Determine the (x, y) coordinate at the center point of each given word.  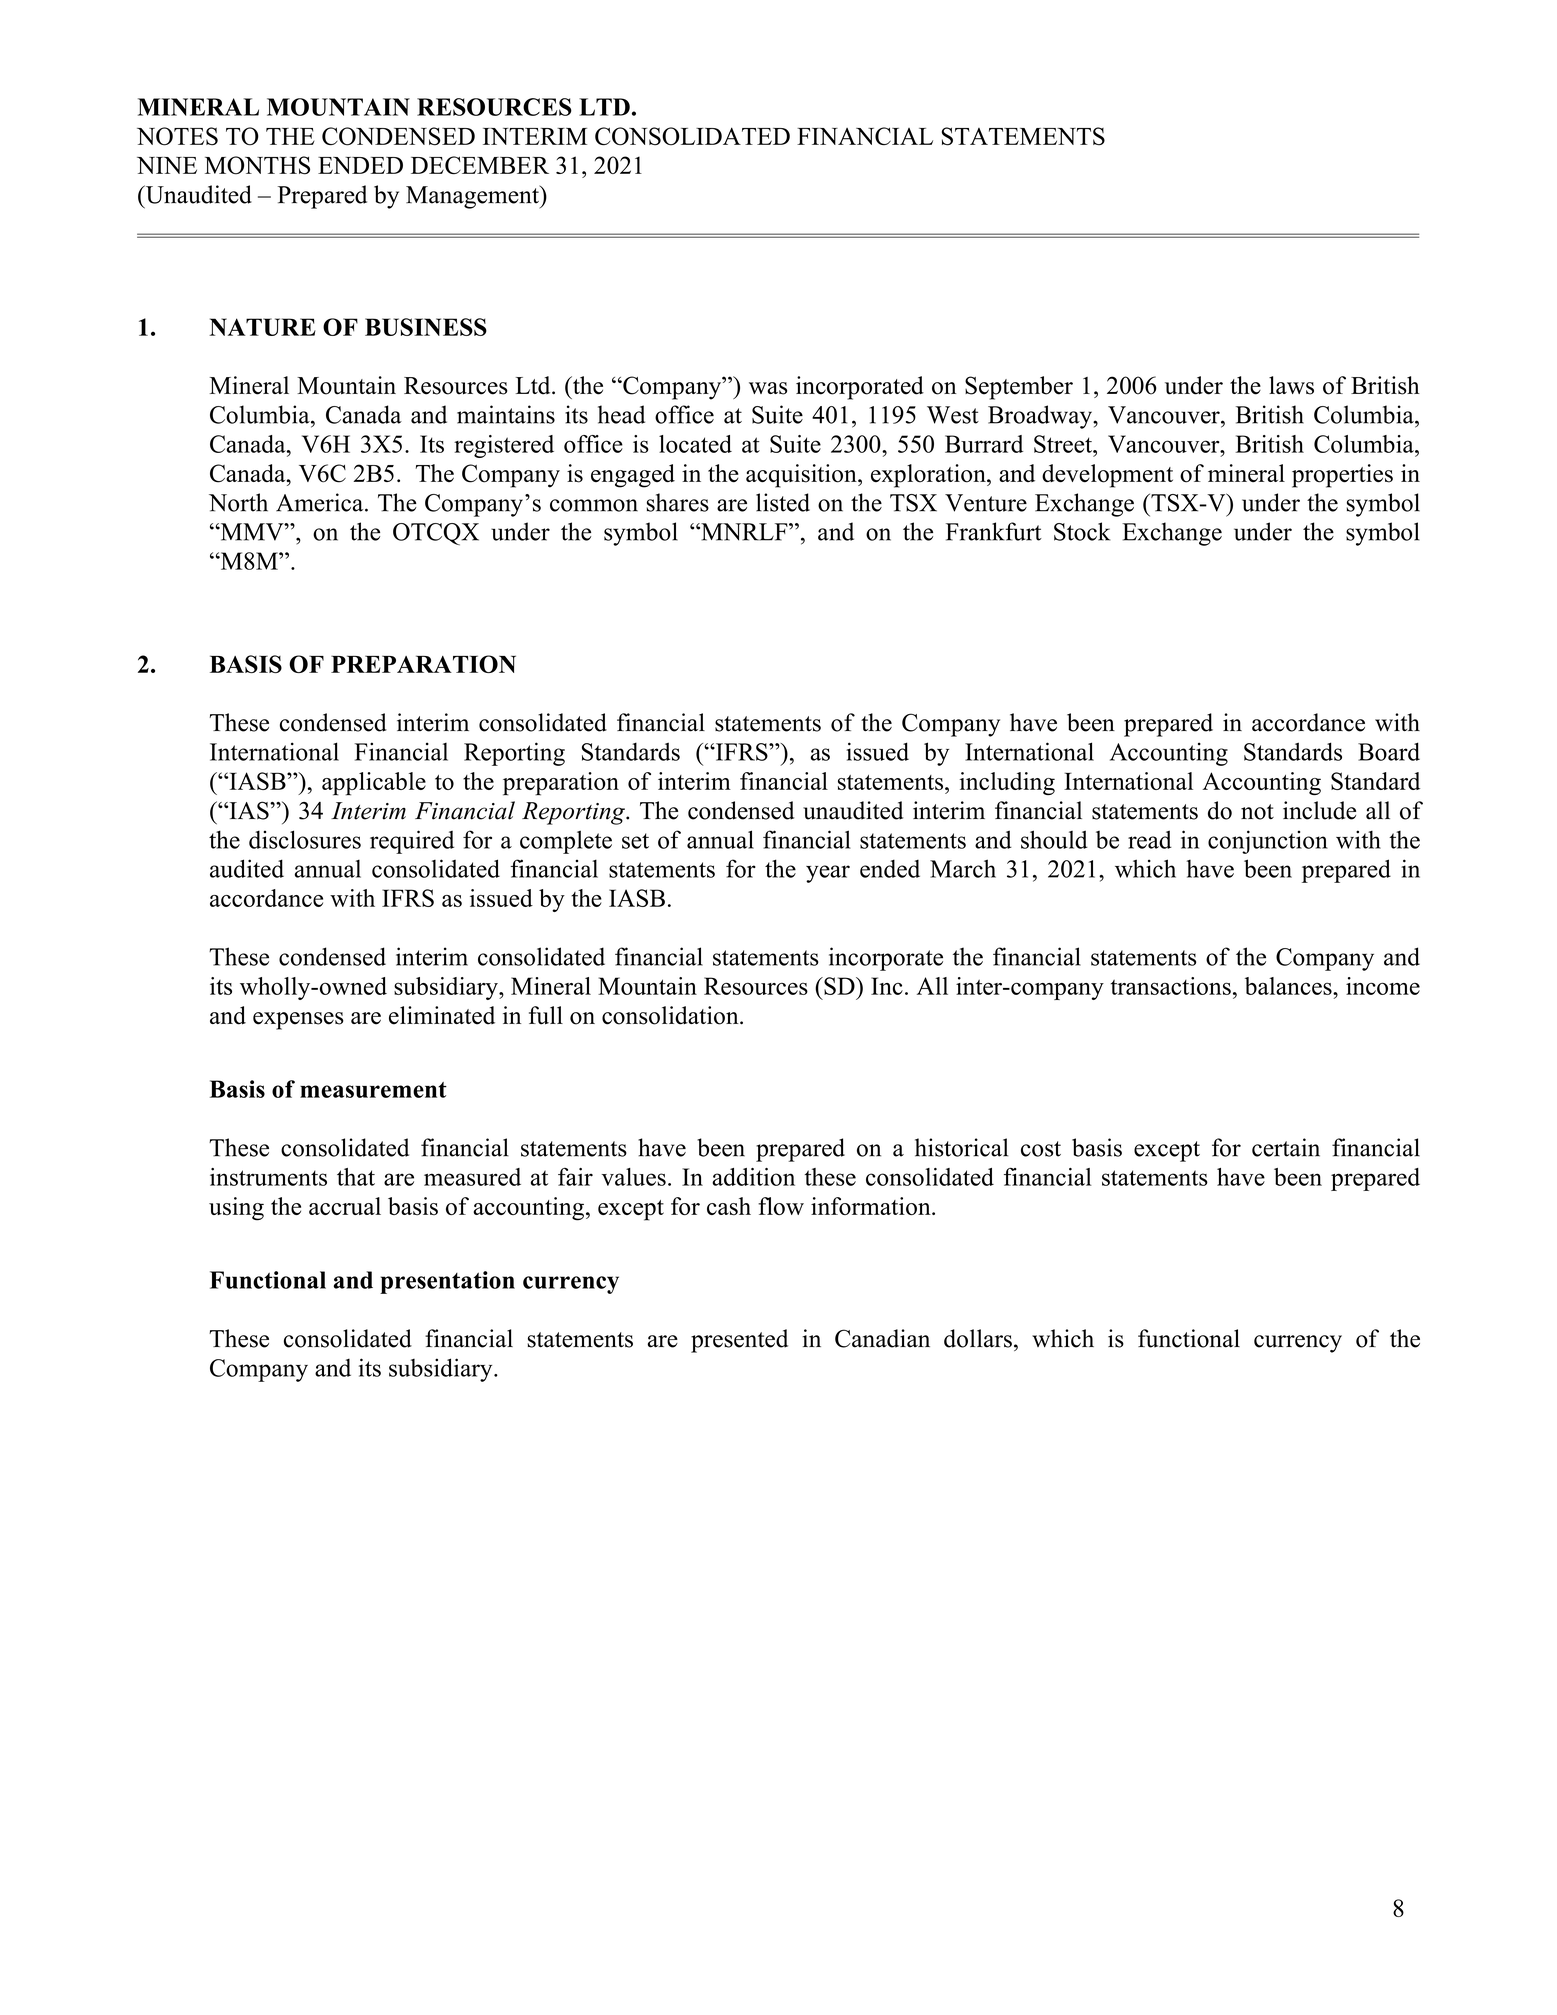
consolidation (671, 1015)
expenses (298, 1021)
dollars (978, 1338)
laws (1291, 385)
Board (1389, 751)
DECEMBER (480, 165)
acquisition (802, 476)
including (1007, 783)
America (321, 502)
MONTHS (257, 165)
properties (1342, 476)
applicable (374, 784)
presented (739, 1341)
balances (1289, 986)
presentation (447, 1282)
